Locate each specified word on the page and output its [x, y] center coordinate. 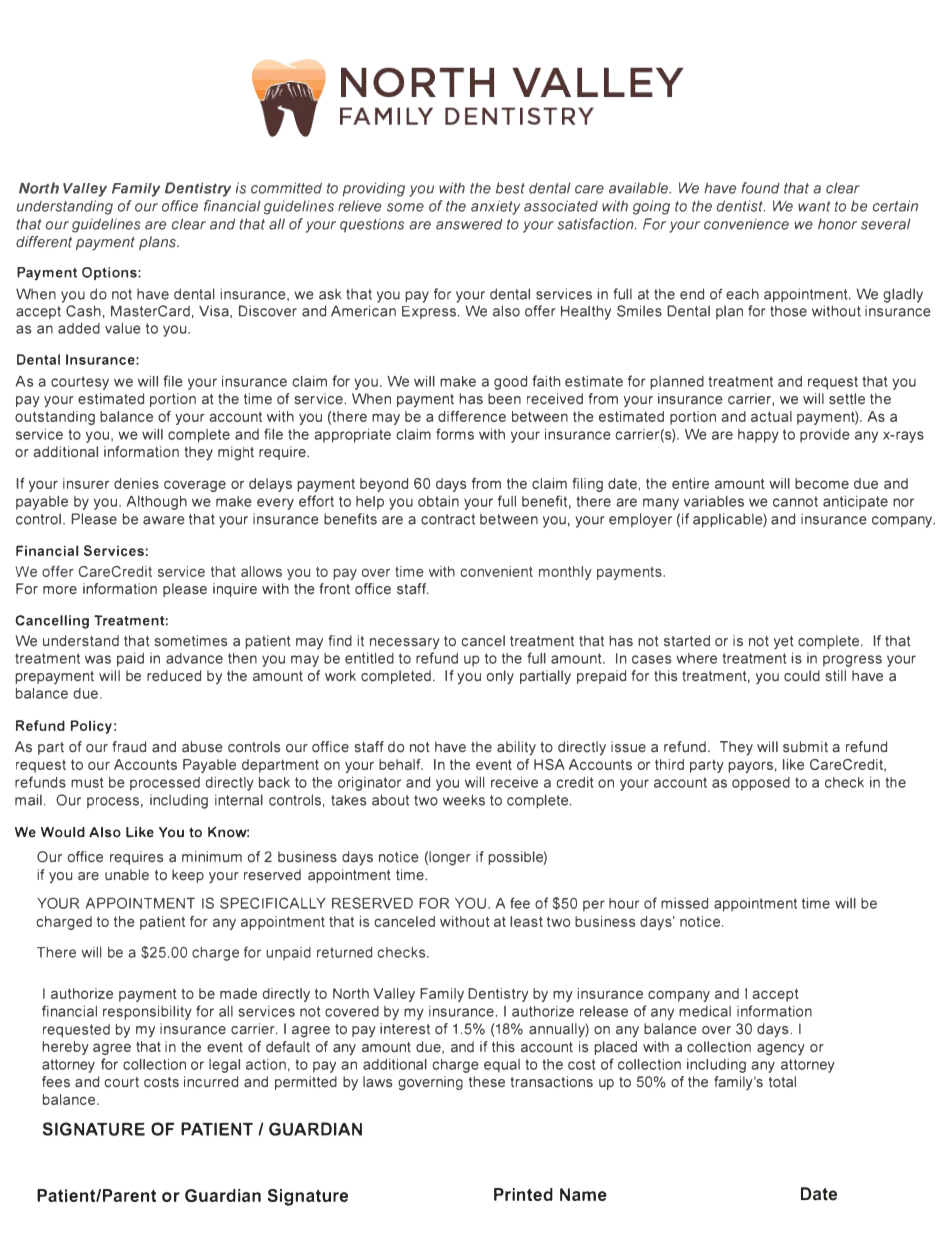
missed [684, 903]
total [782, 1082]
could [802, 676]
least [526, 921]
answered [469, 224]
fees [56, 1082]
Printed [523, 1194]
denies [136, 483]
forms [455, 434]
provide [825, 436]
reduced [174, 676]
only [500, 677]
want [814, 206]
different [44, 242]
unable [127, 875]
